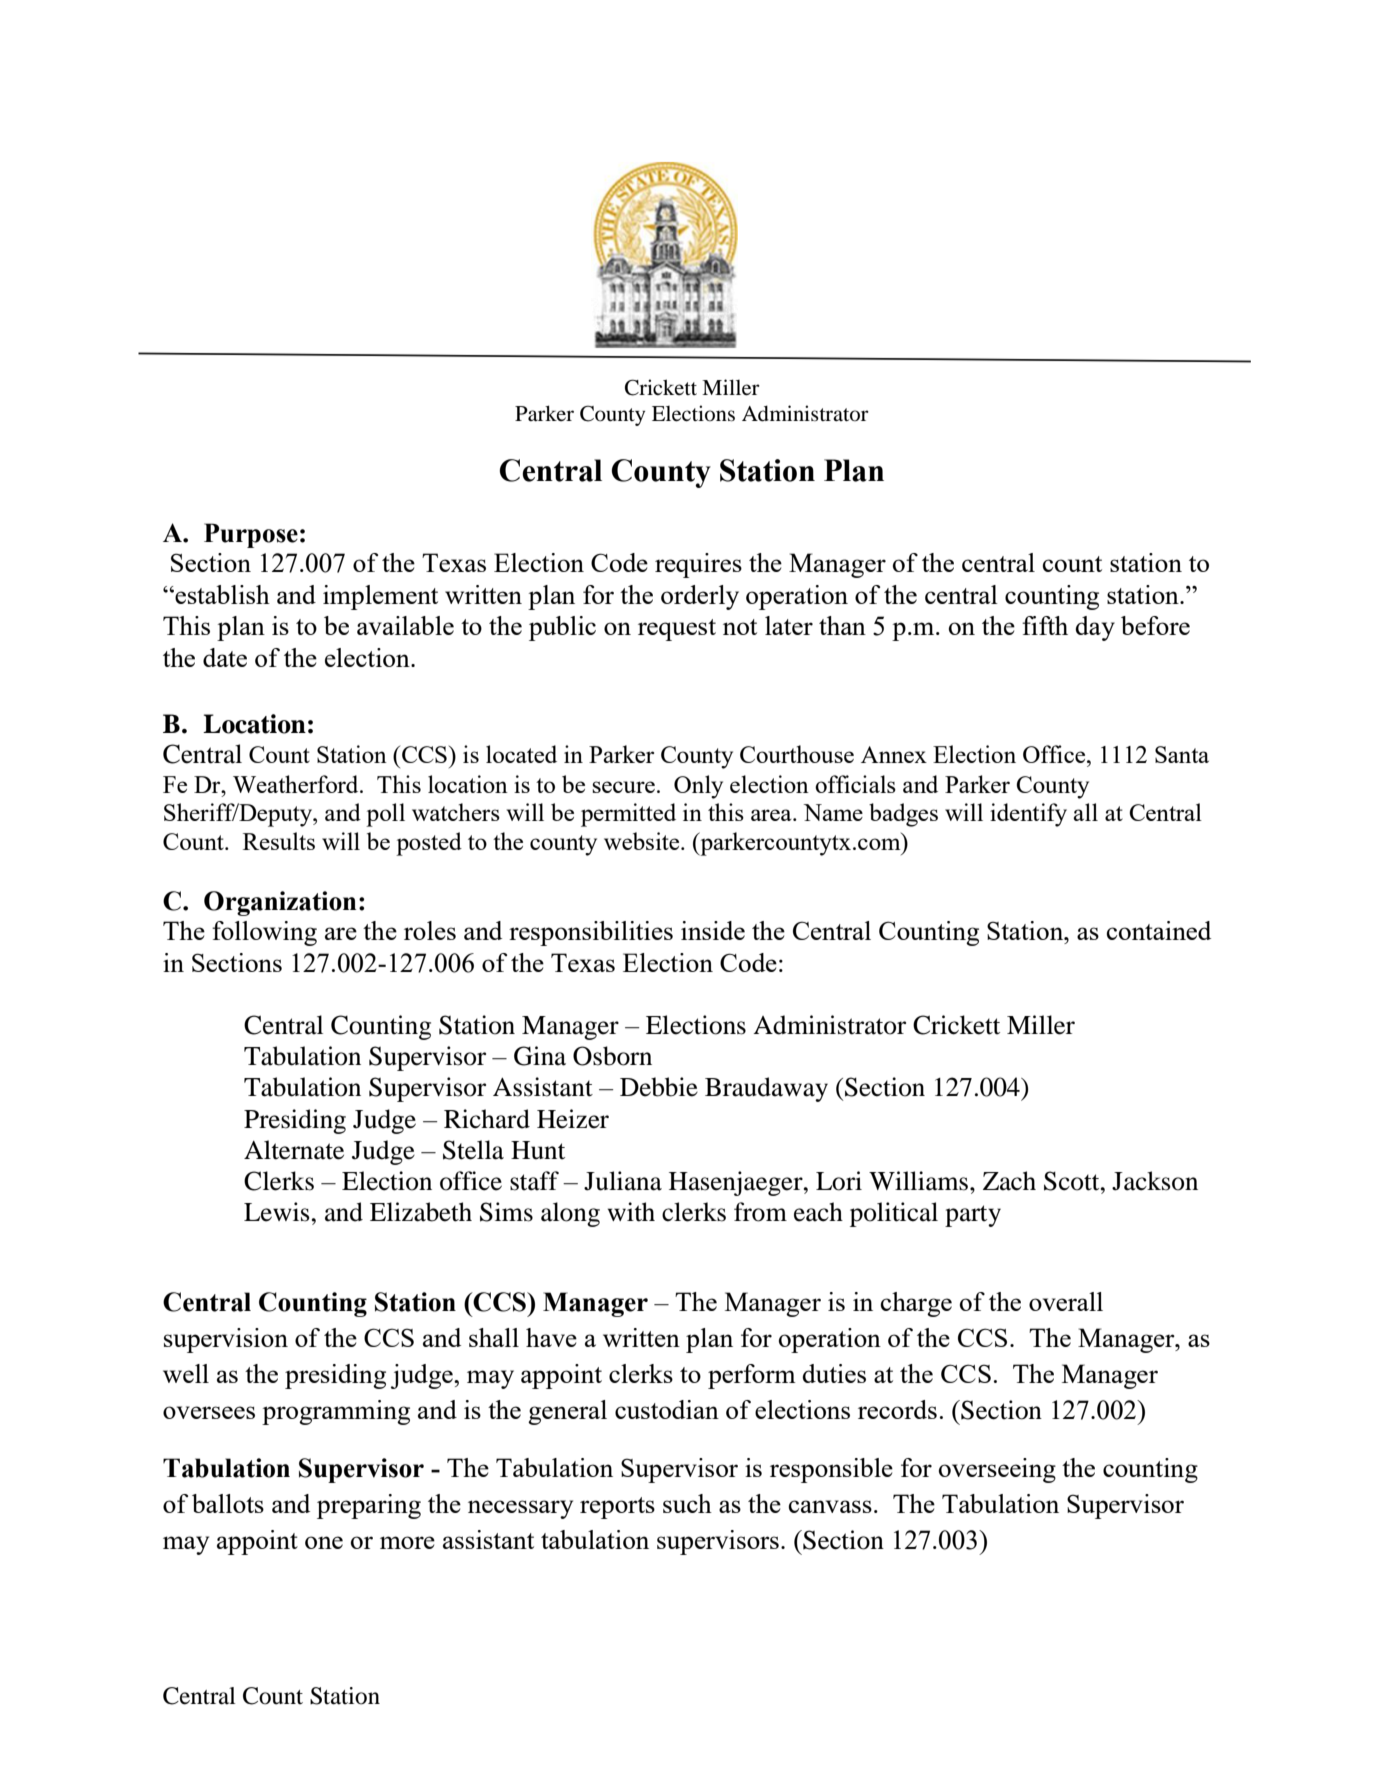  Describe the element at coordinates (324, 1542) in the screenshot. I see `one` at that location.
